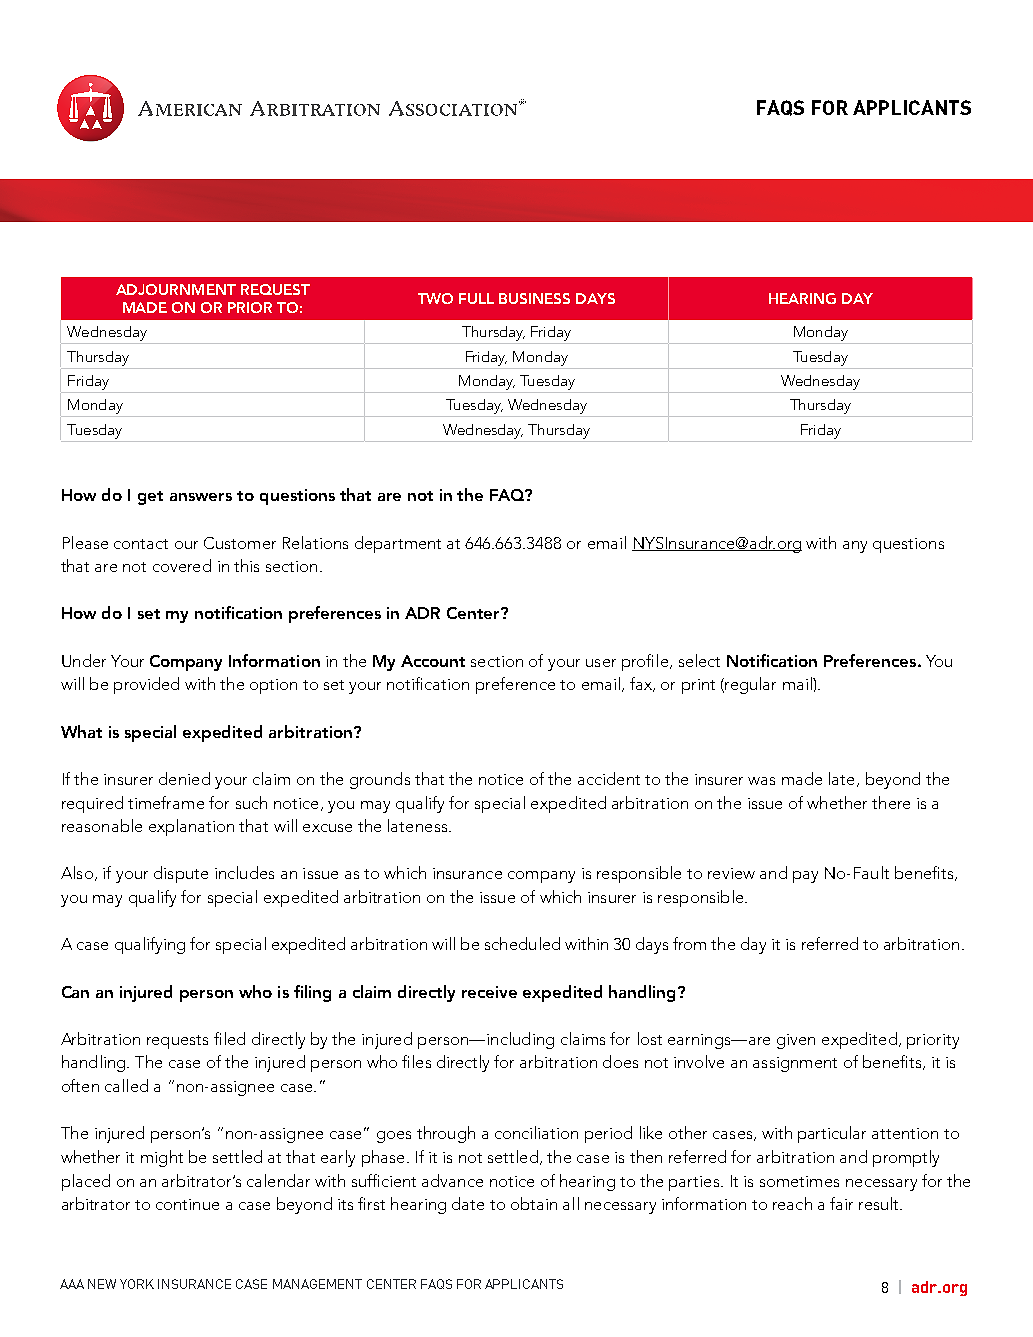  What do you see at coordinates (398, 544) in the screenshot?
I see `department` at bounding box center [398, 544].
